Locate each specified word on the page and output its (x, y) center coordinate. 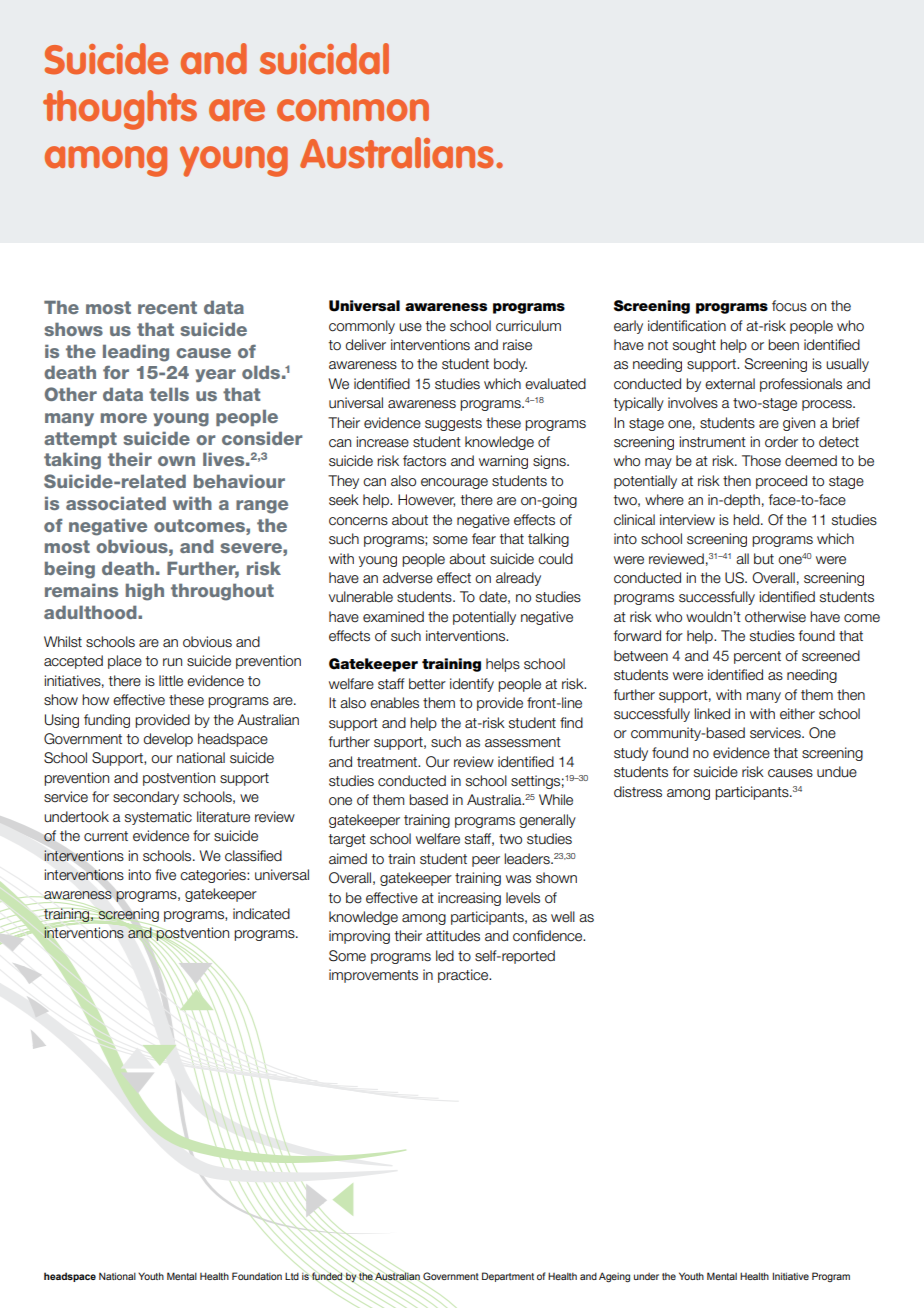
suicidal (324, 59)
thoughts (120, 110)
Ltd (292, 1276)
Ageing (614, 1277)
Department (508, 1277)
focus (789, 306)
